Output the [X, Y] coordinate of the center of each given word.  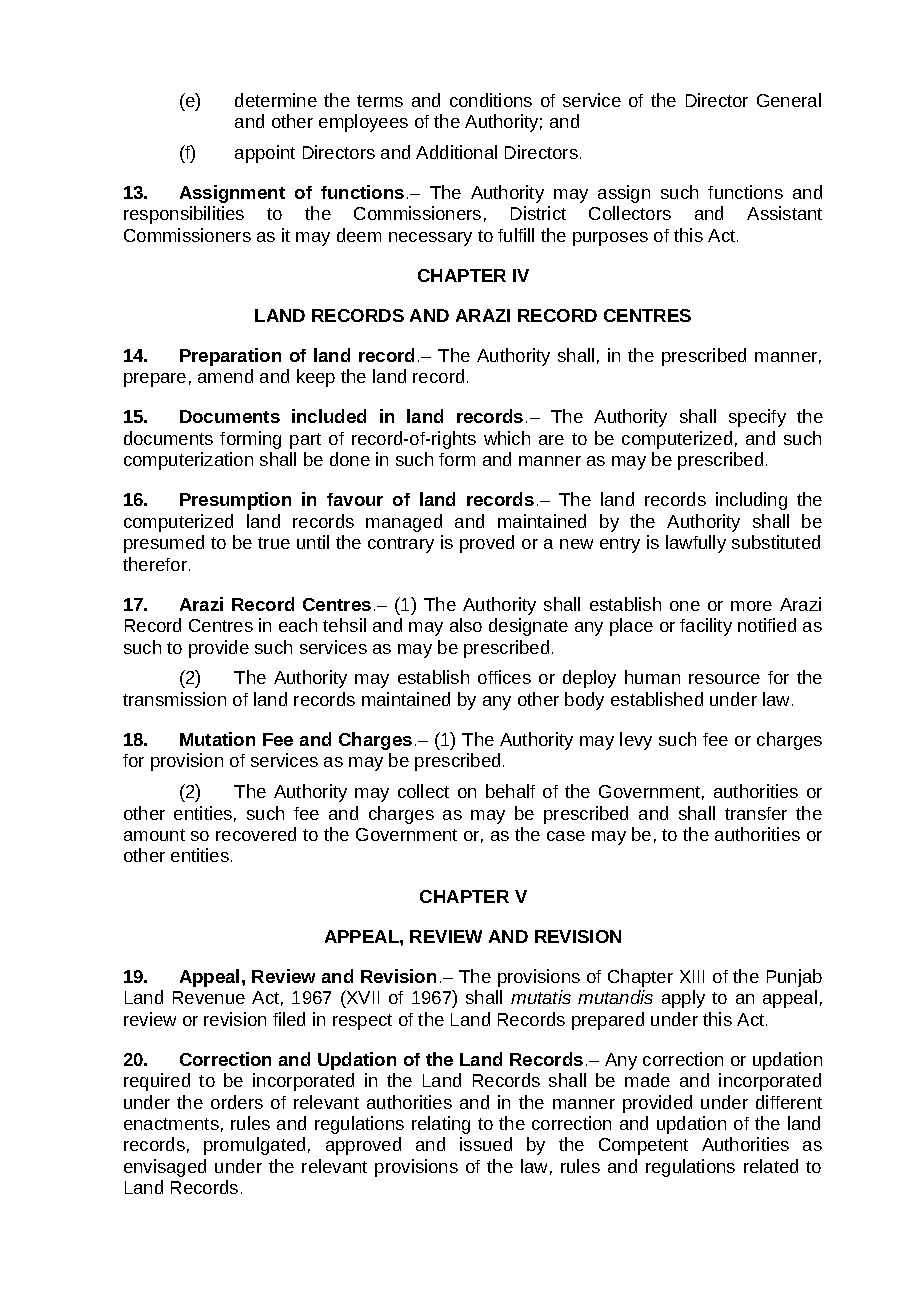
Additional [456, 152]
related [771, 1166]
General [789, 100]
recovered [256, 834]
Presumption [235, 501]
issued [486, 1144]
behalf [510, 791]
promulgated [254, 1146]
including [751, 501]
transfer [756, 813]
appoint [265, 154]
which [507, 438]
